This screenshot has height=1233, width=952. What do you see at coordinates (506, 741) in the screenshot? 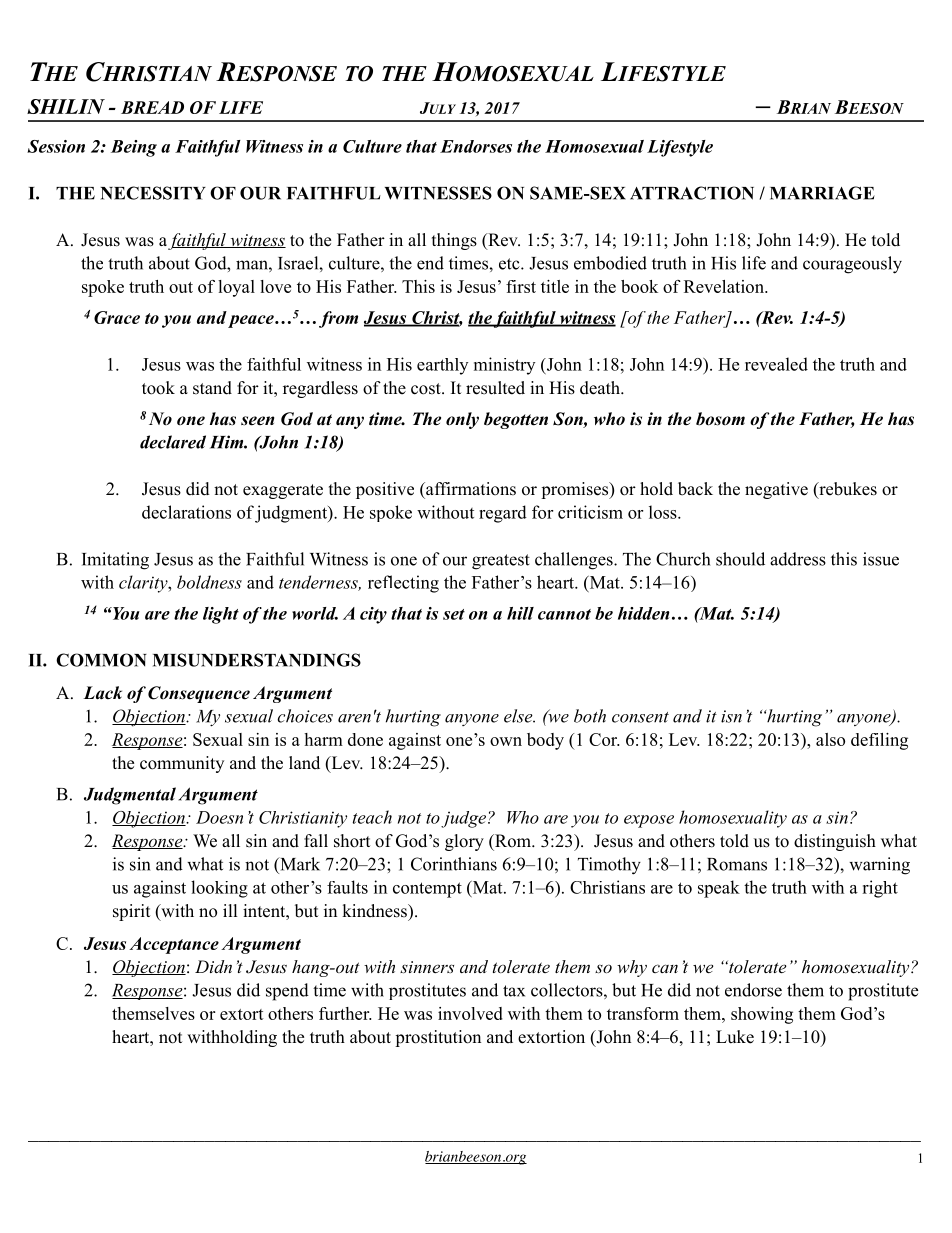
I see `own` at bounding box center [506, 741].
